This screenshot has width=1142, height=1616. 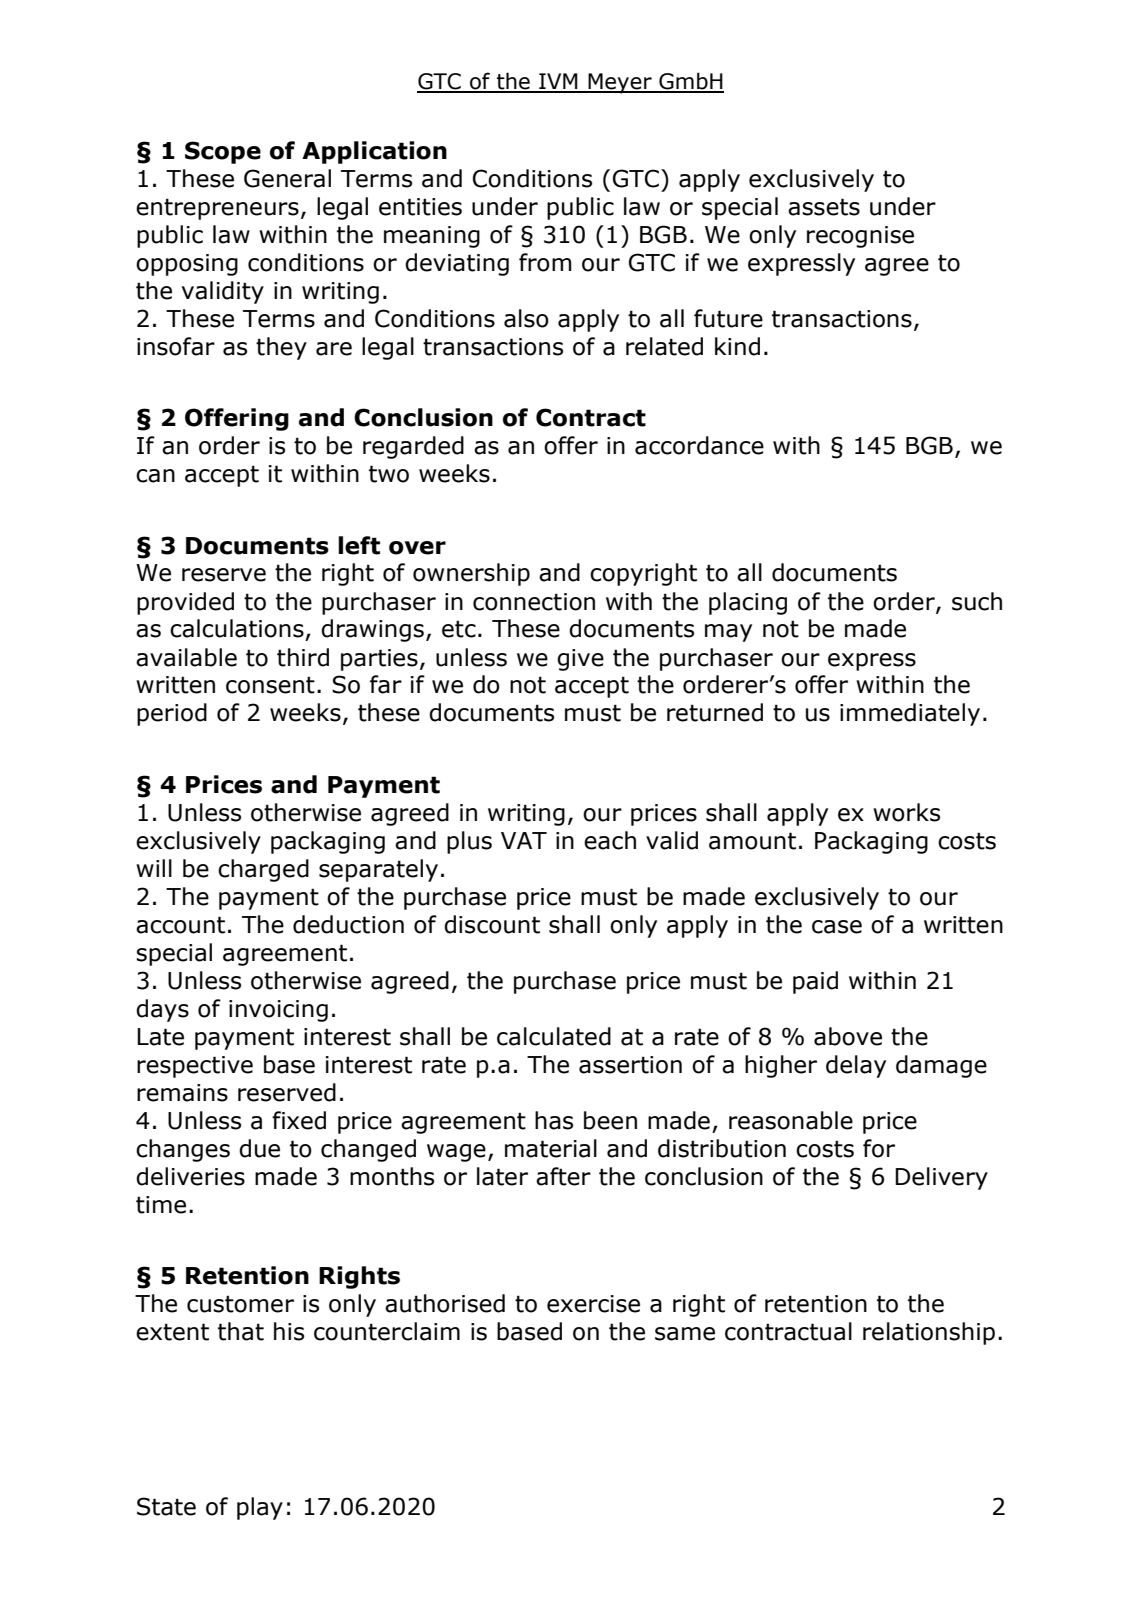 What do you see at coordinates (260, 1508) in the screenshot?
I see `play` at bounding box center [260, 1508].
